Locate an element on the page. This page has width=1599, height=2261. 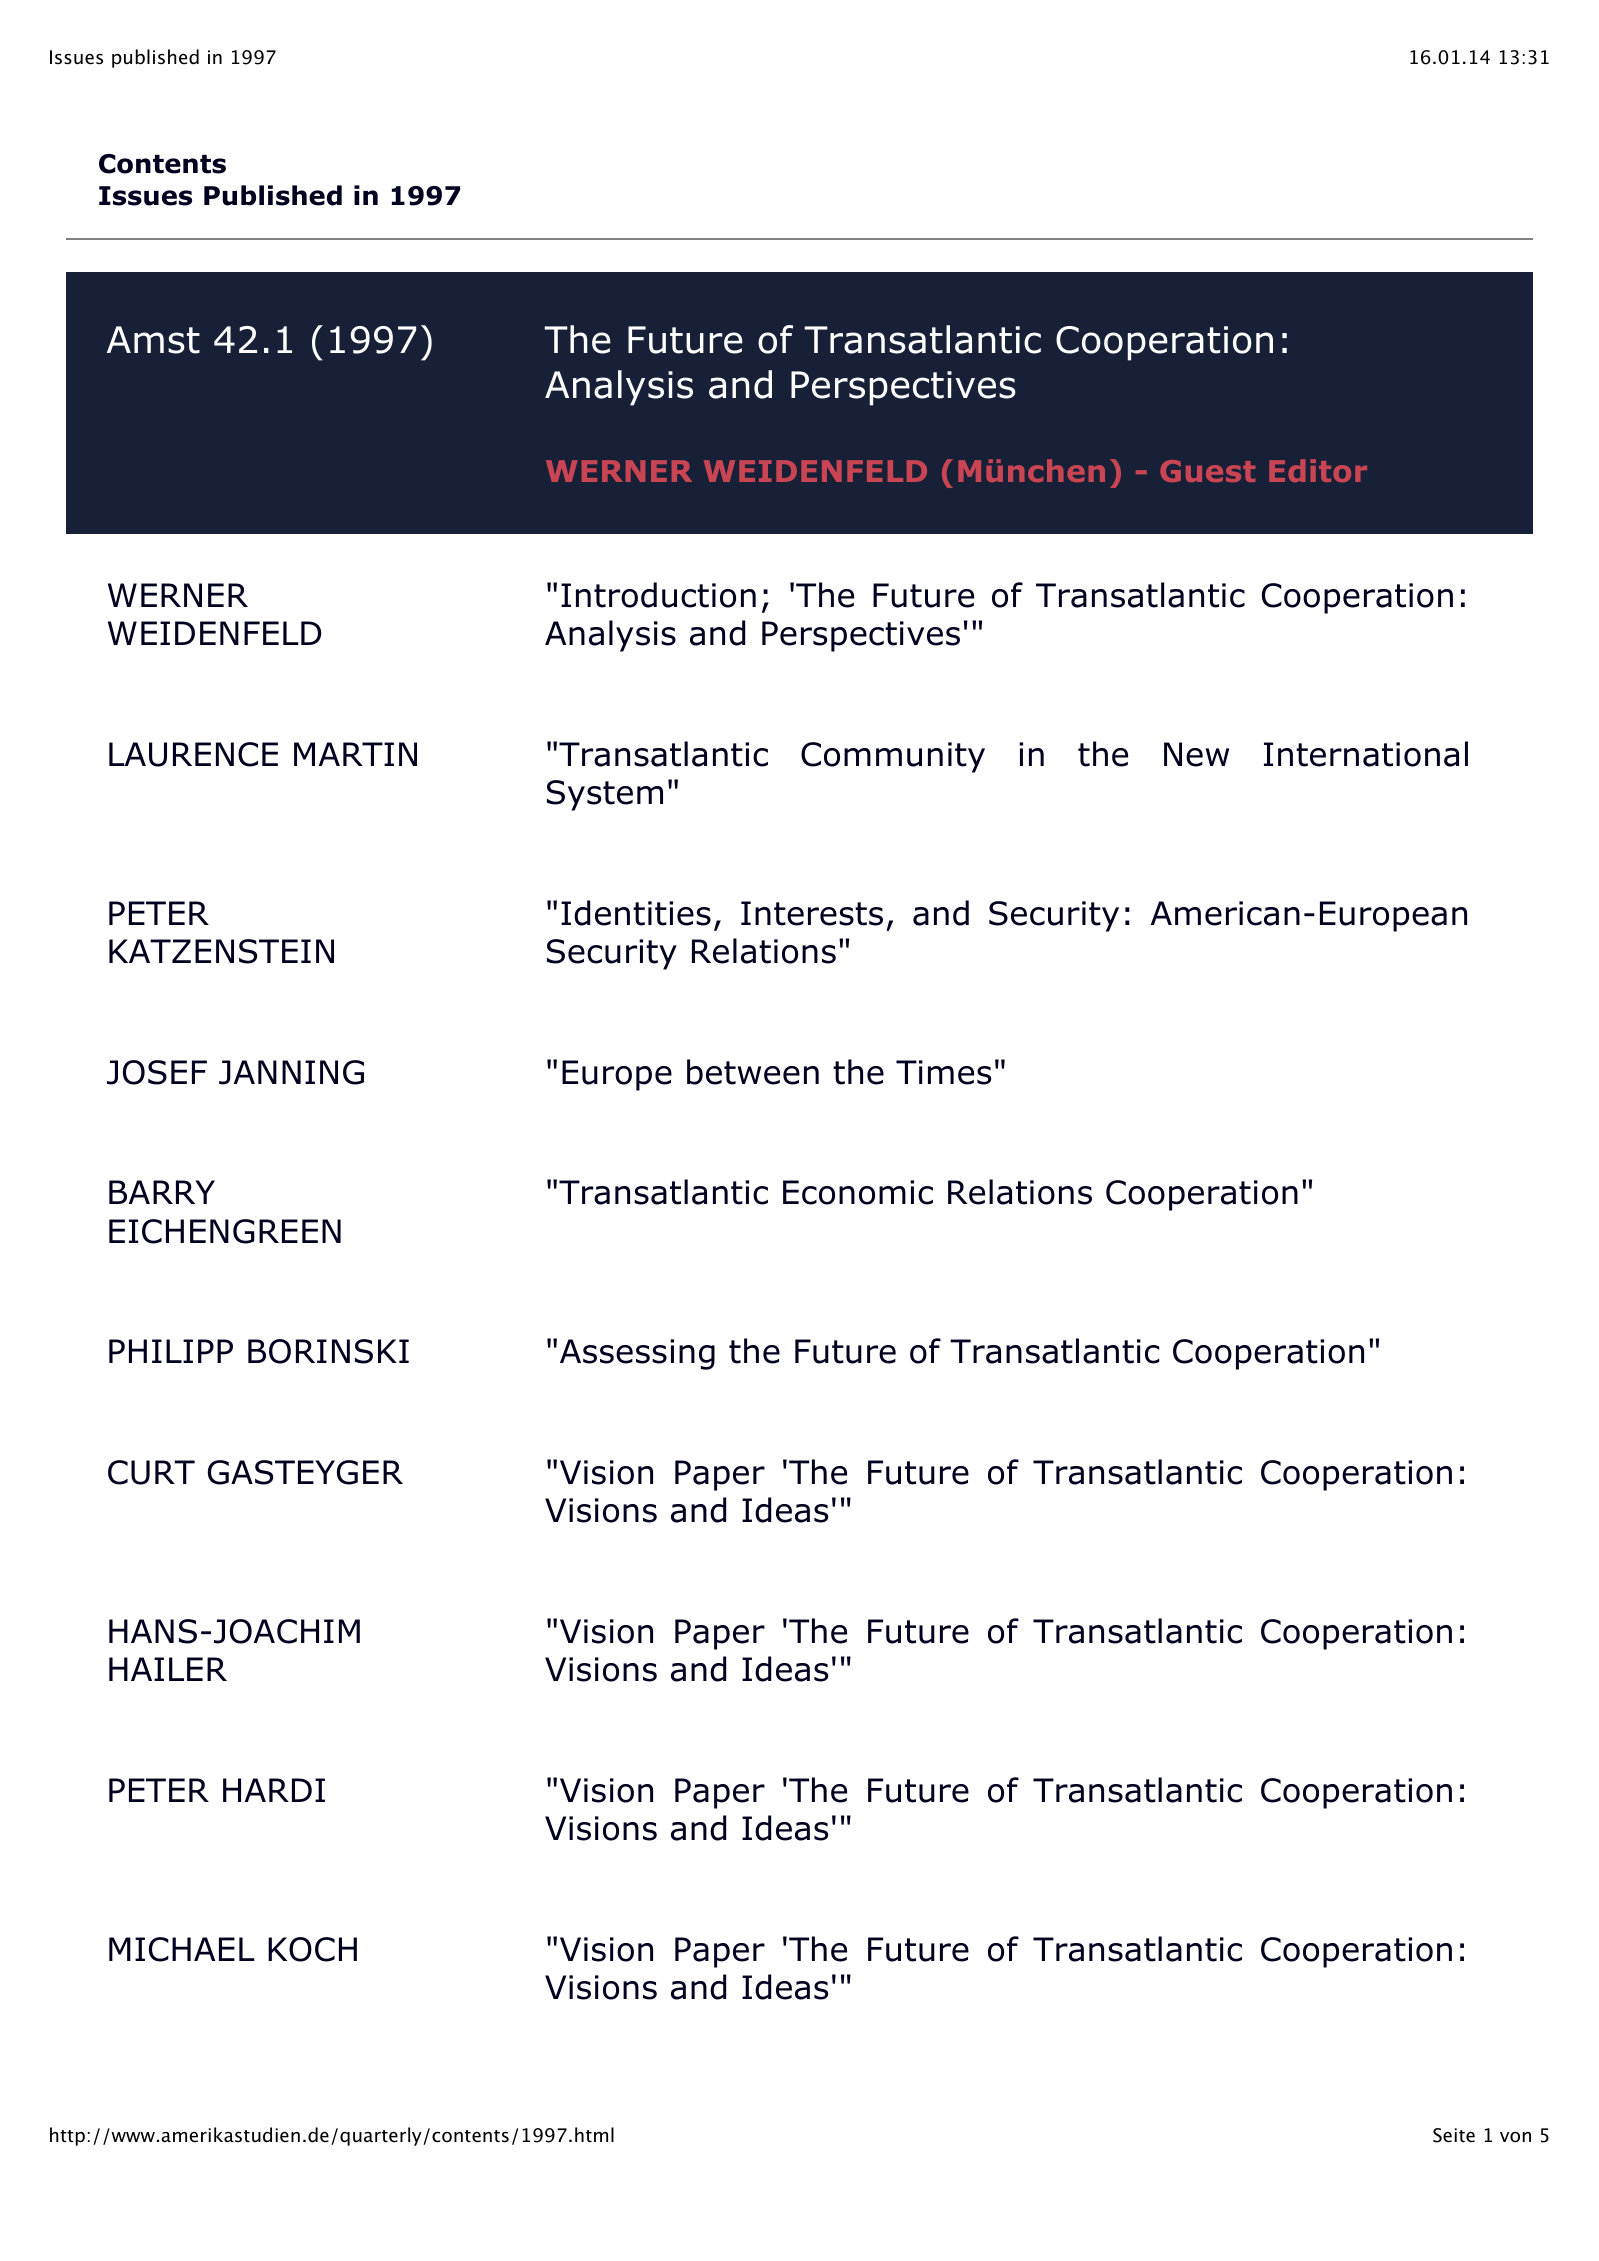
PHILIPP is located at coordinates (171, 1351).
